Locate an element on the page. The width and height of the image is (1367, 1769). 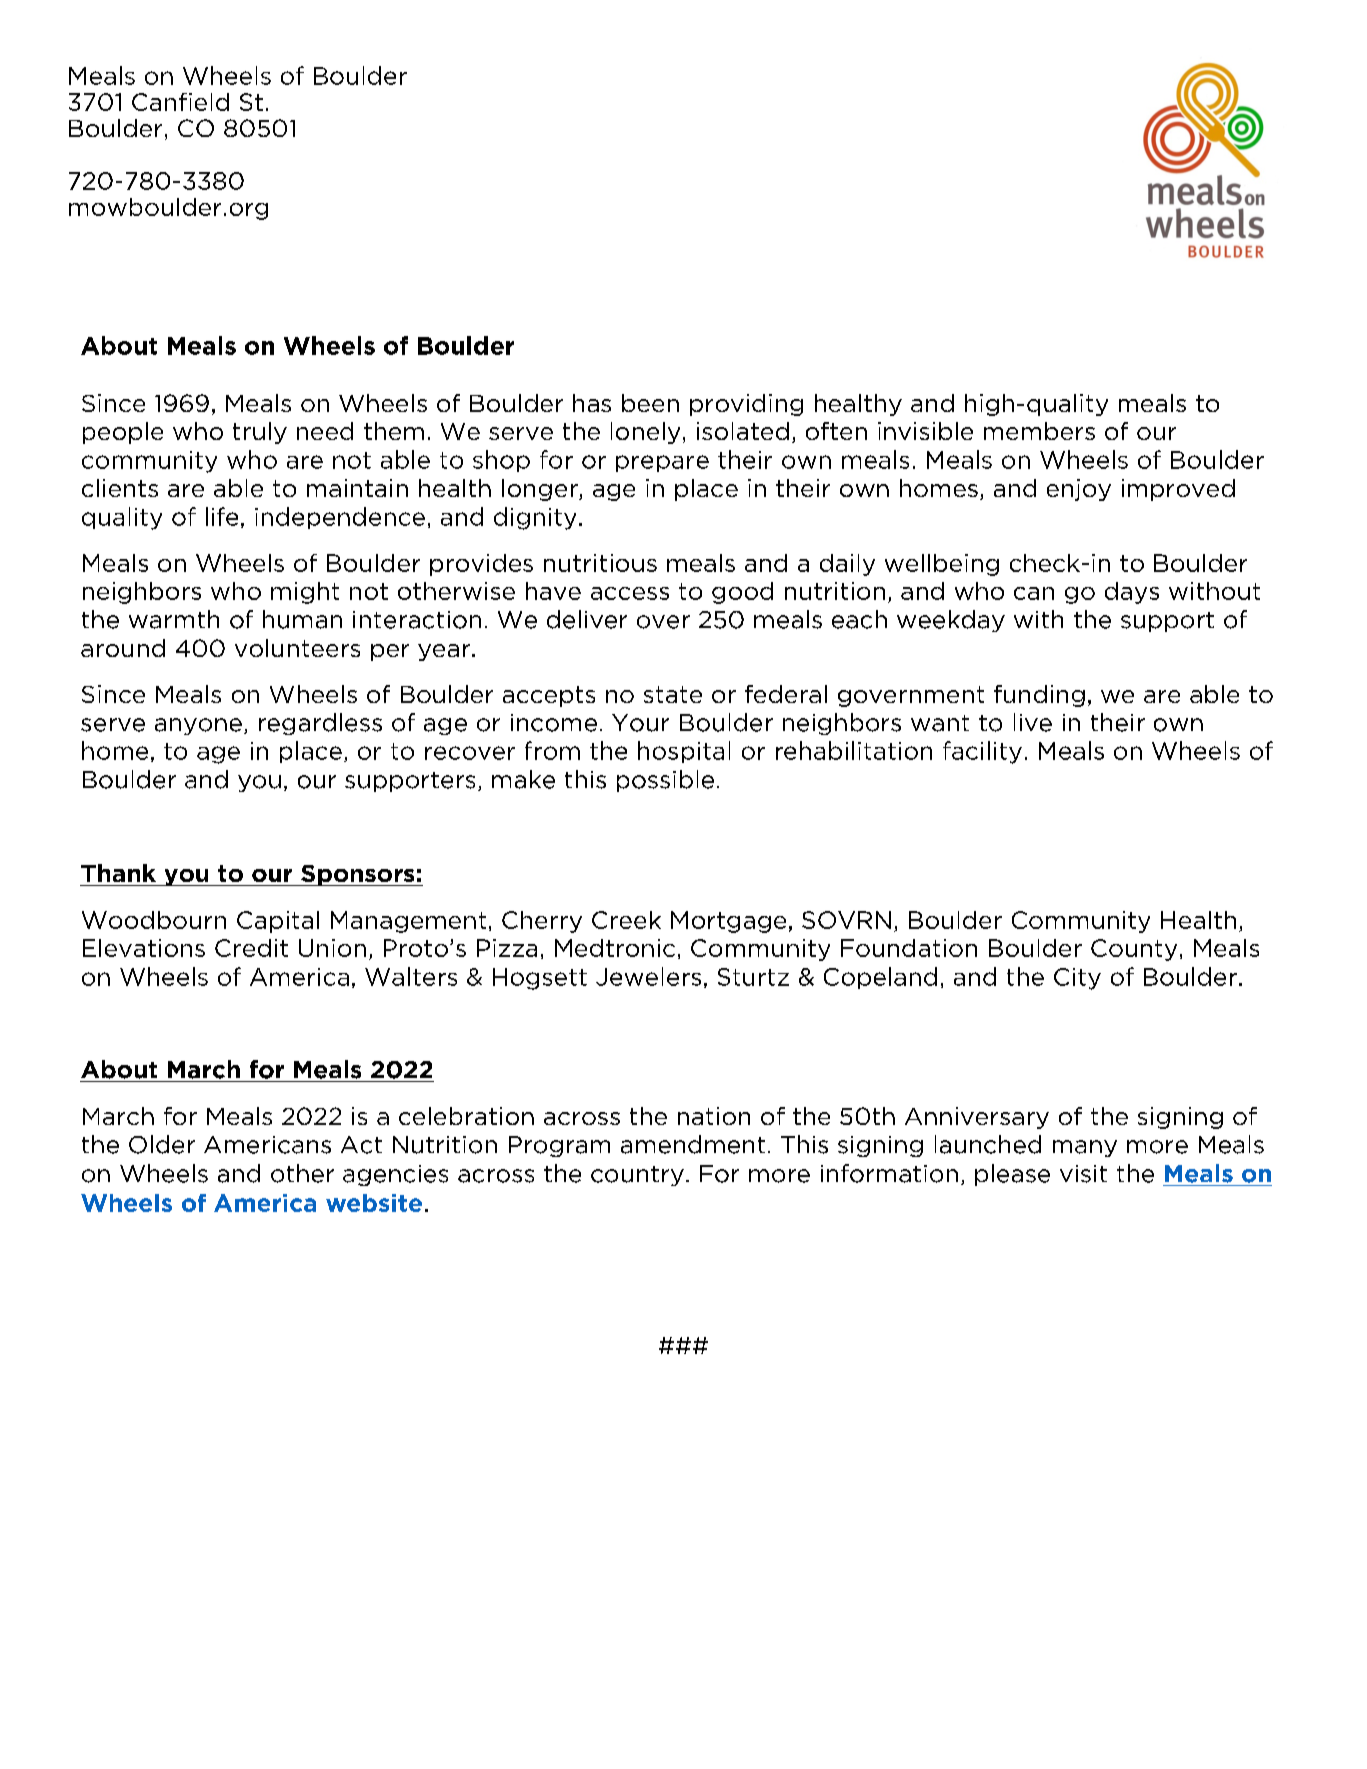
Creek is located at coordinates (626, 920).
